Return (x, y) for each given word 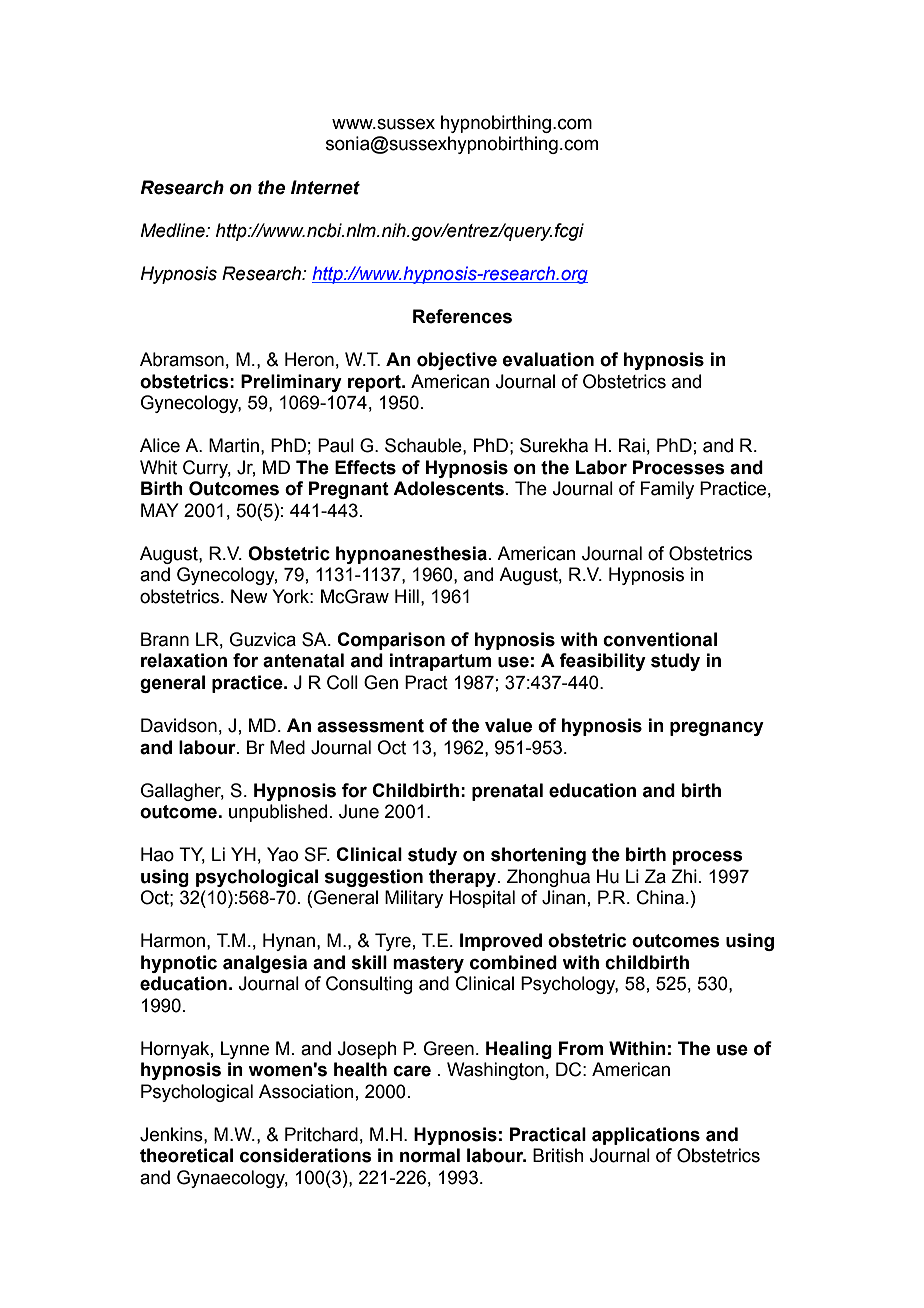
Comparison (391, 641)
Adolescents (448, 488)
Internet (325, 187)
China (660, 897)
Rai (632, 445)
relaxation (184, 660)
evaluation (548, 359)
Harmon (173, 940)
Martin (234, 445)
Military (414, 899)
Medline (173, 230)
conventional (660, 639)
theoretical (186, 1155)
